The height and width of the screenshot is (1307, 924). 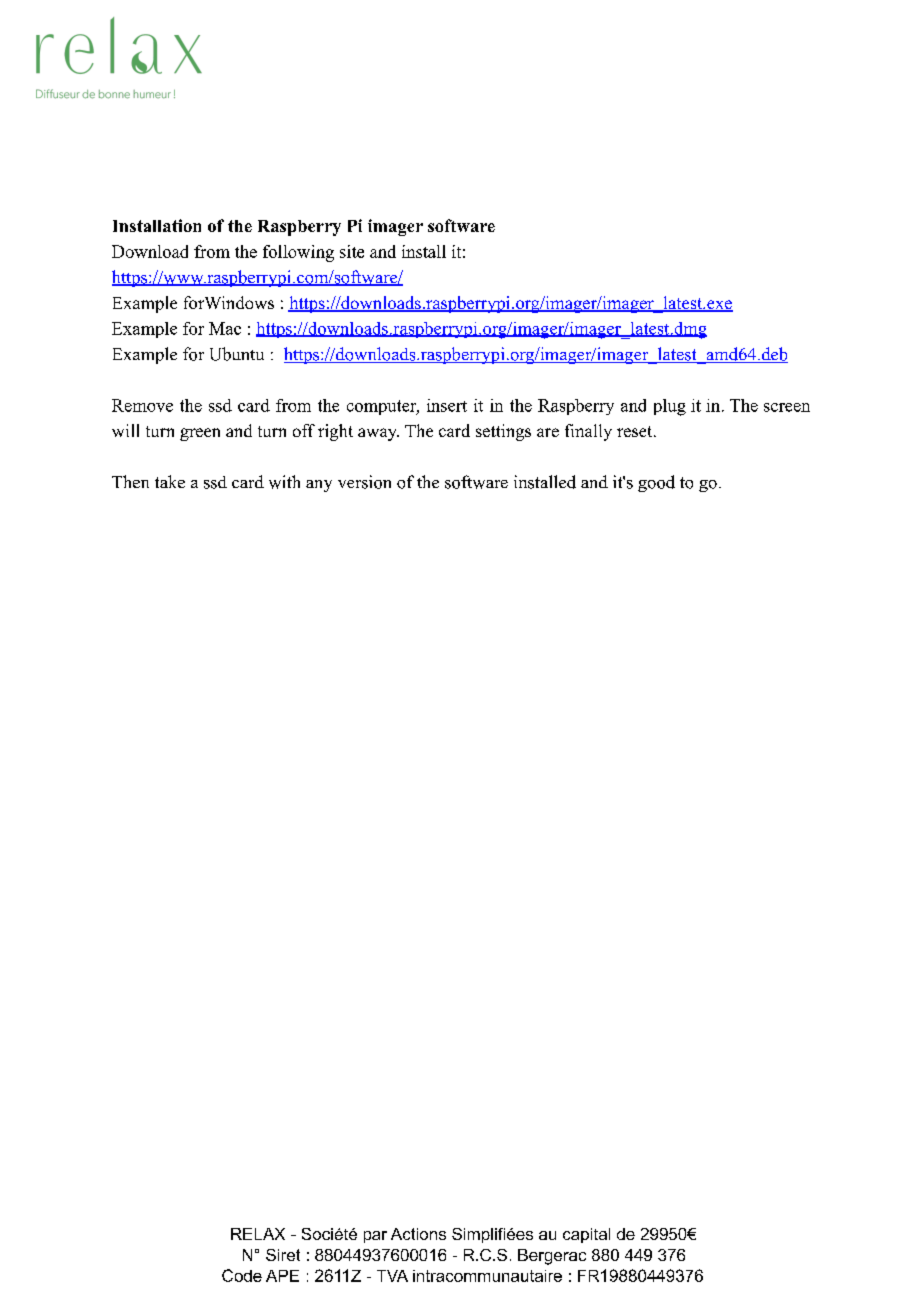 I want to click on take, so click(x=170, y=481).
